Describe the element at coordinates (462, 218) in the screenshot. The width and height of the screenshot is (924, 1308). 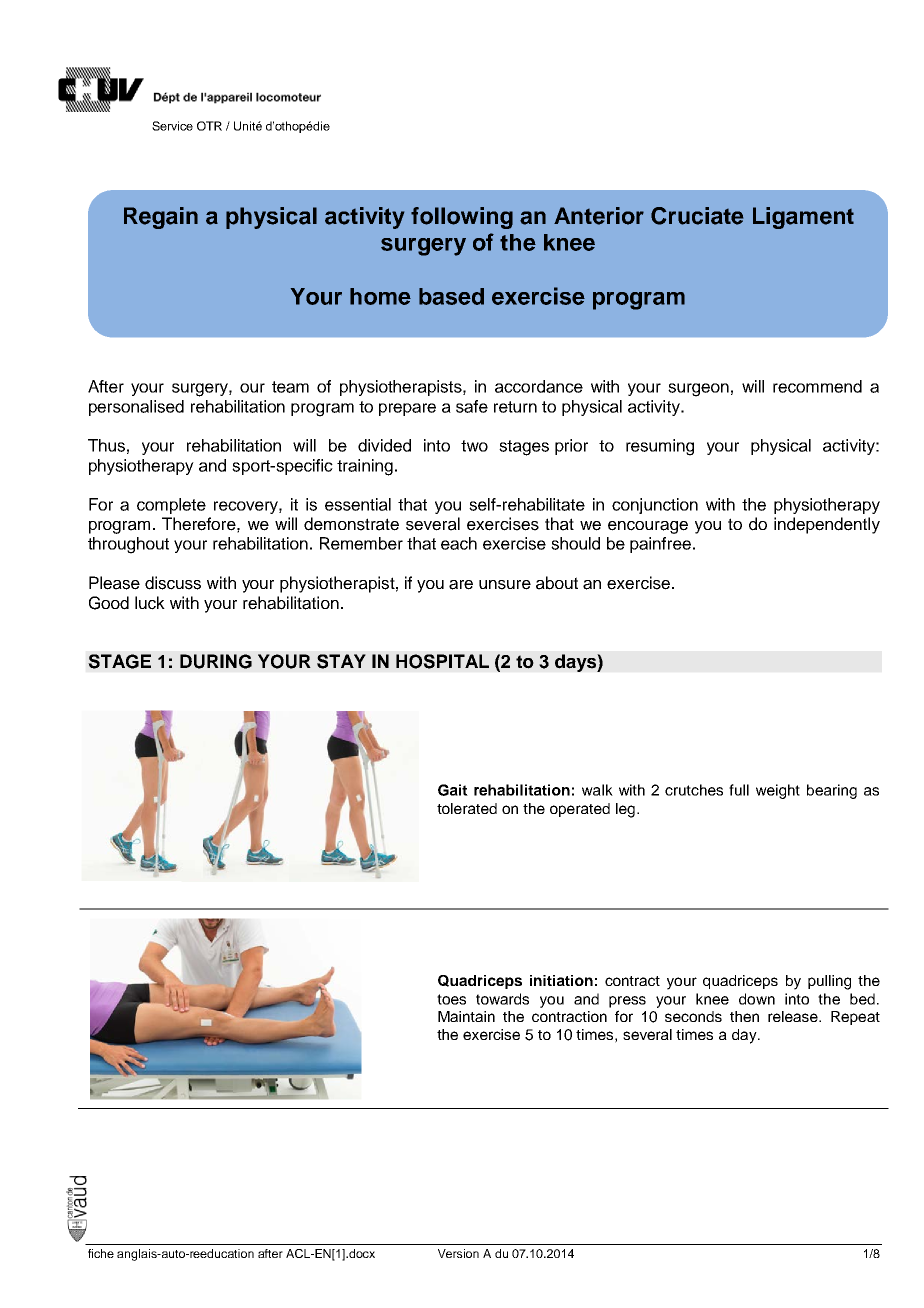
I see `following` at that location.
